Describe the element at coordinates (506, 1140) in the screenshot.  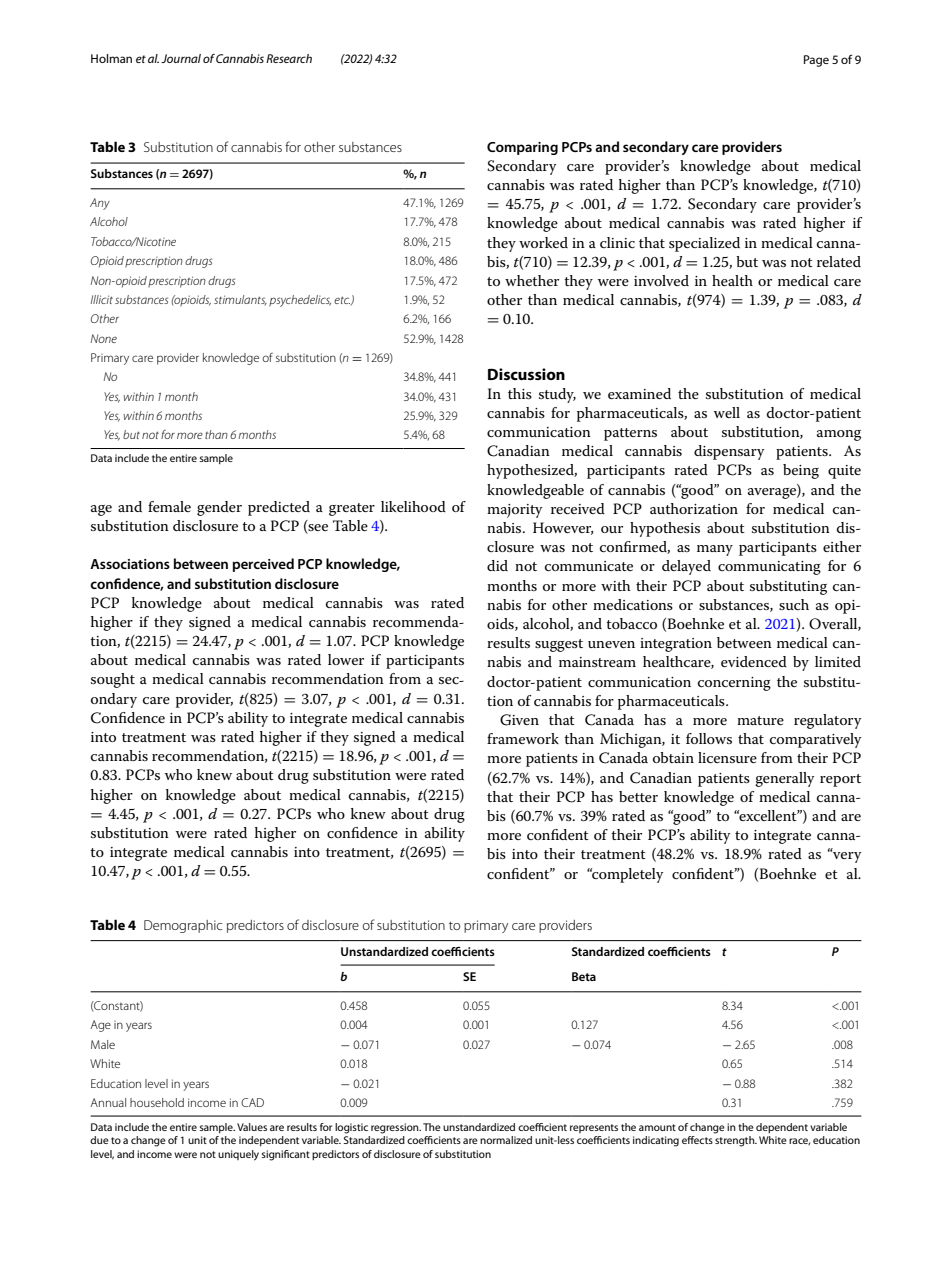
I see `normalized` at that location.
